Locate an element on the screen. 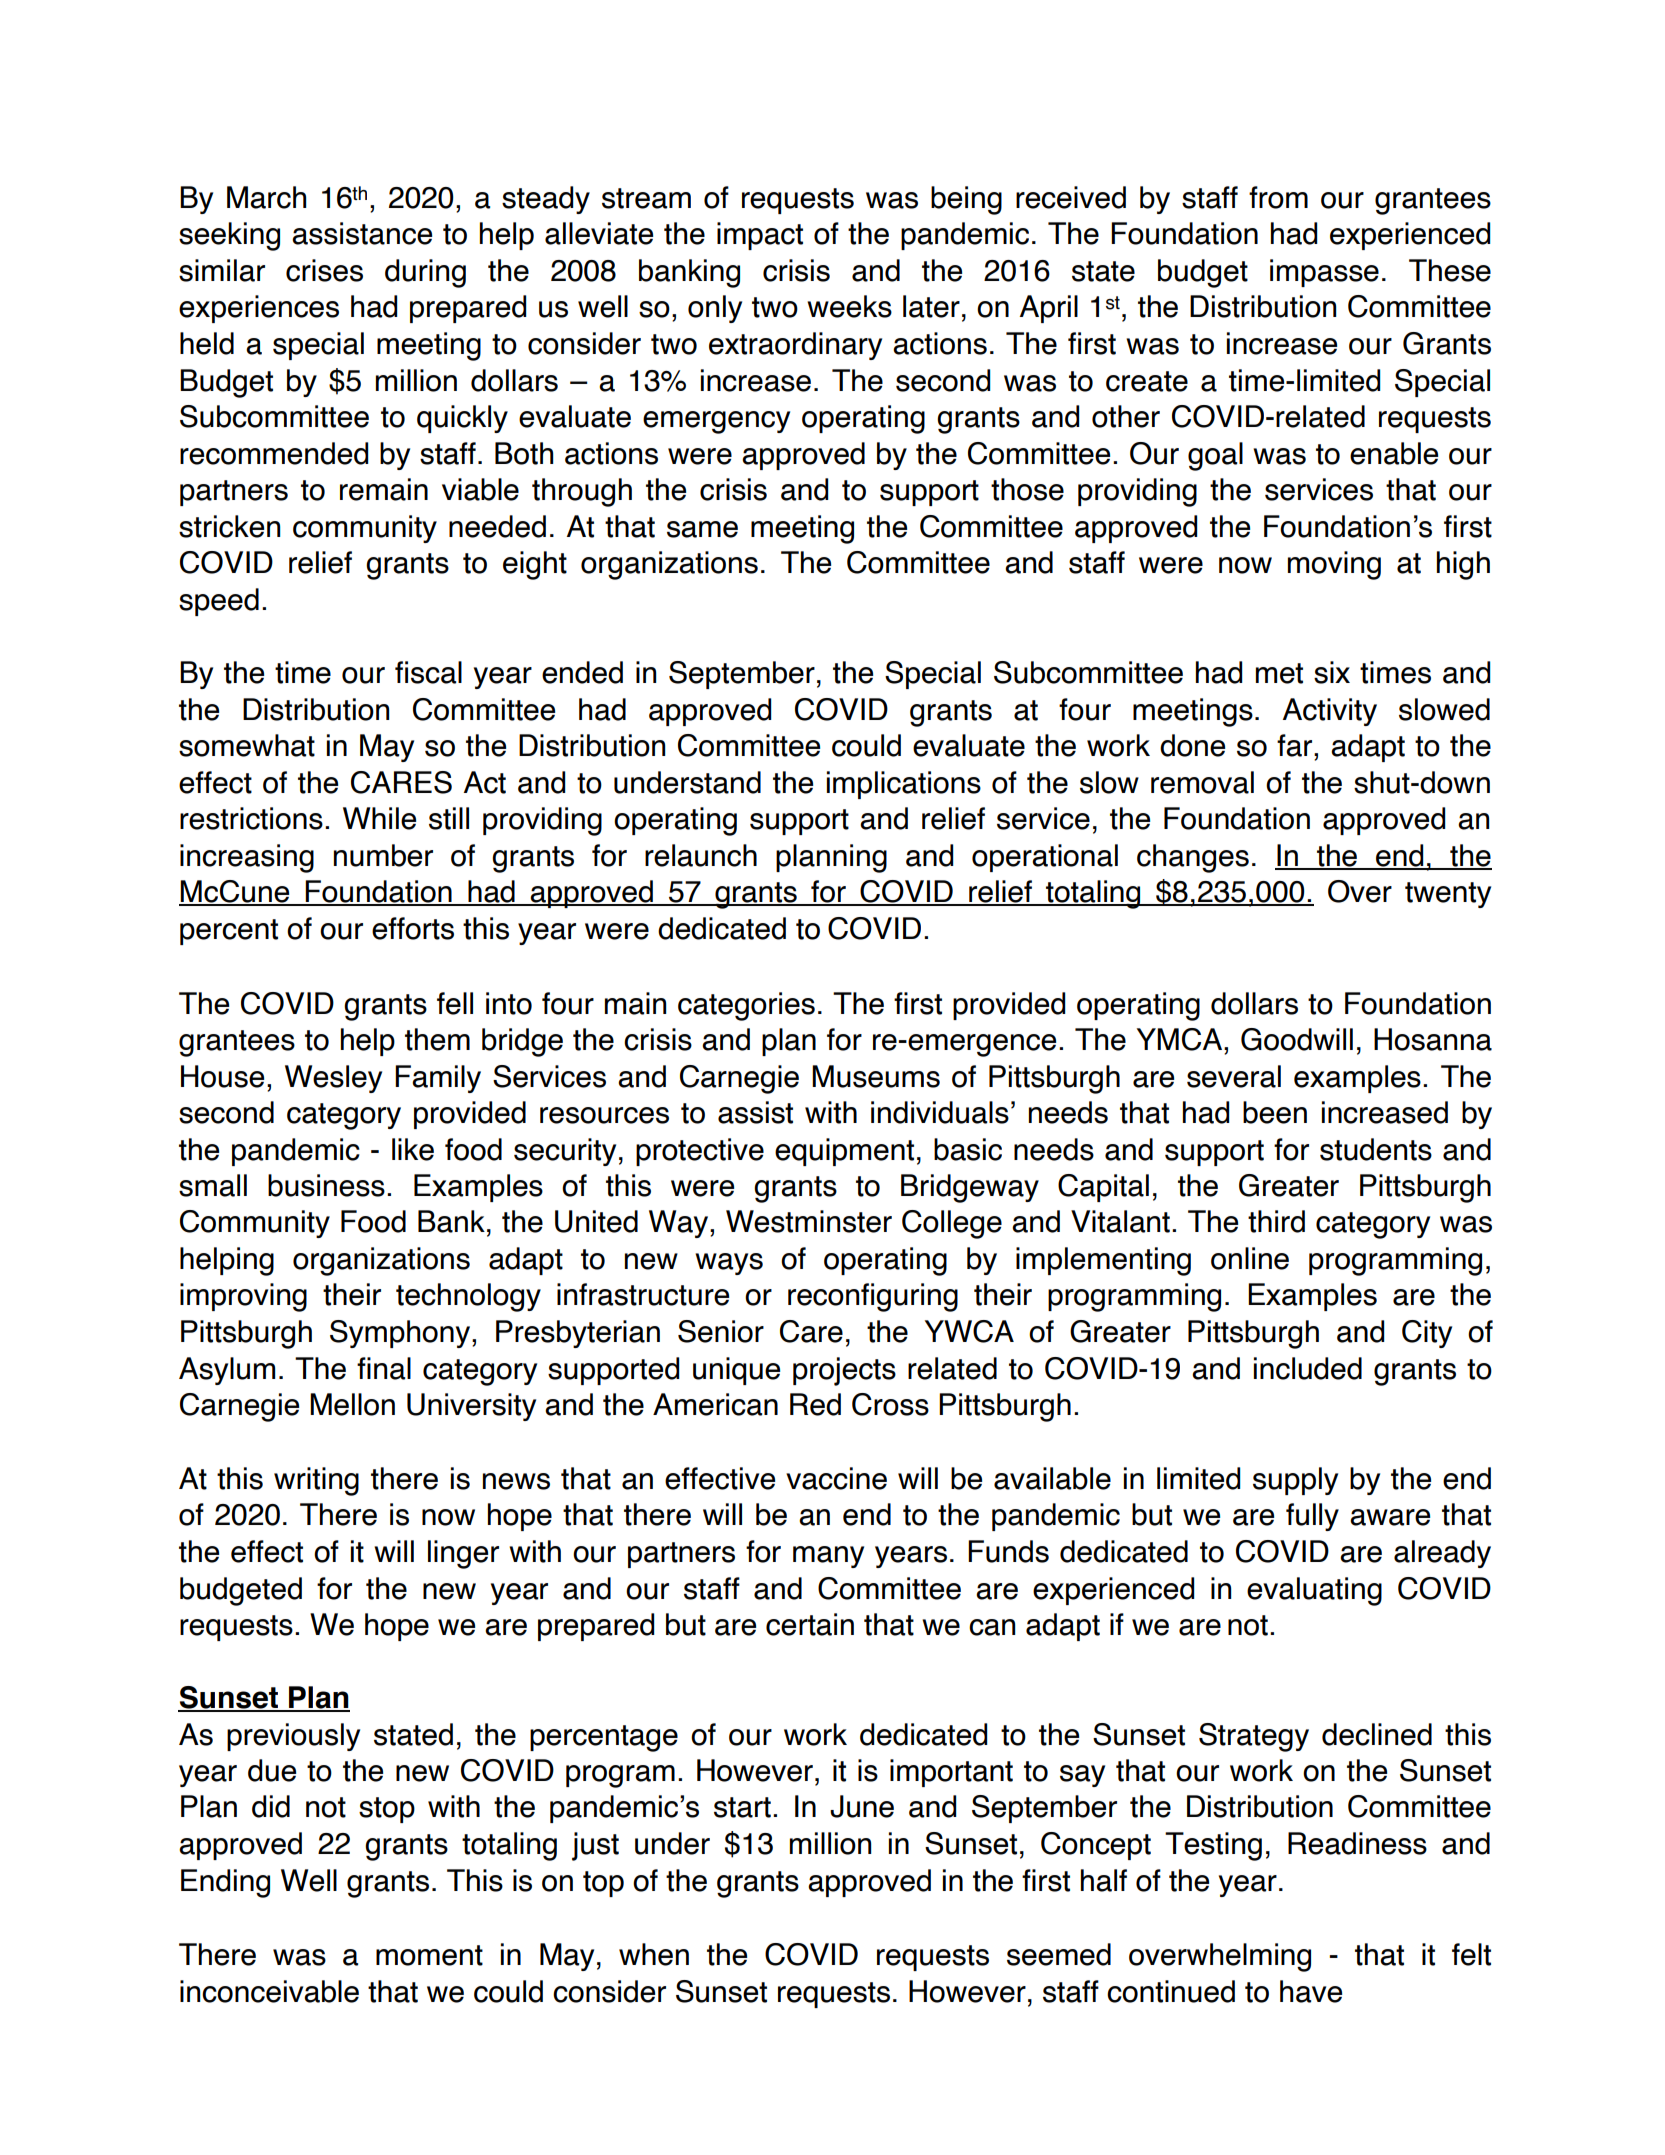 This screenshot has height=2155, width=1665. weeks is located at coordinates (849, 306).
